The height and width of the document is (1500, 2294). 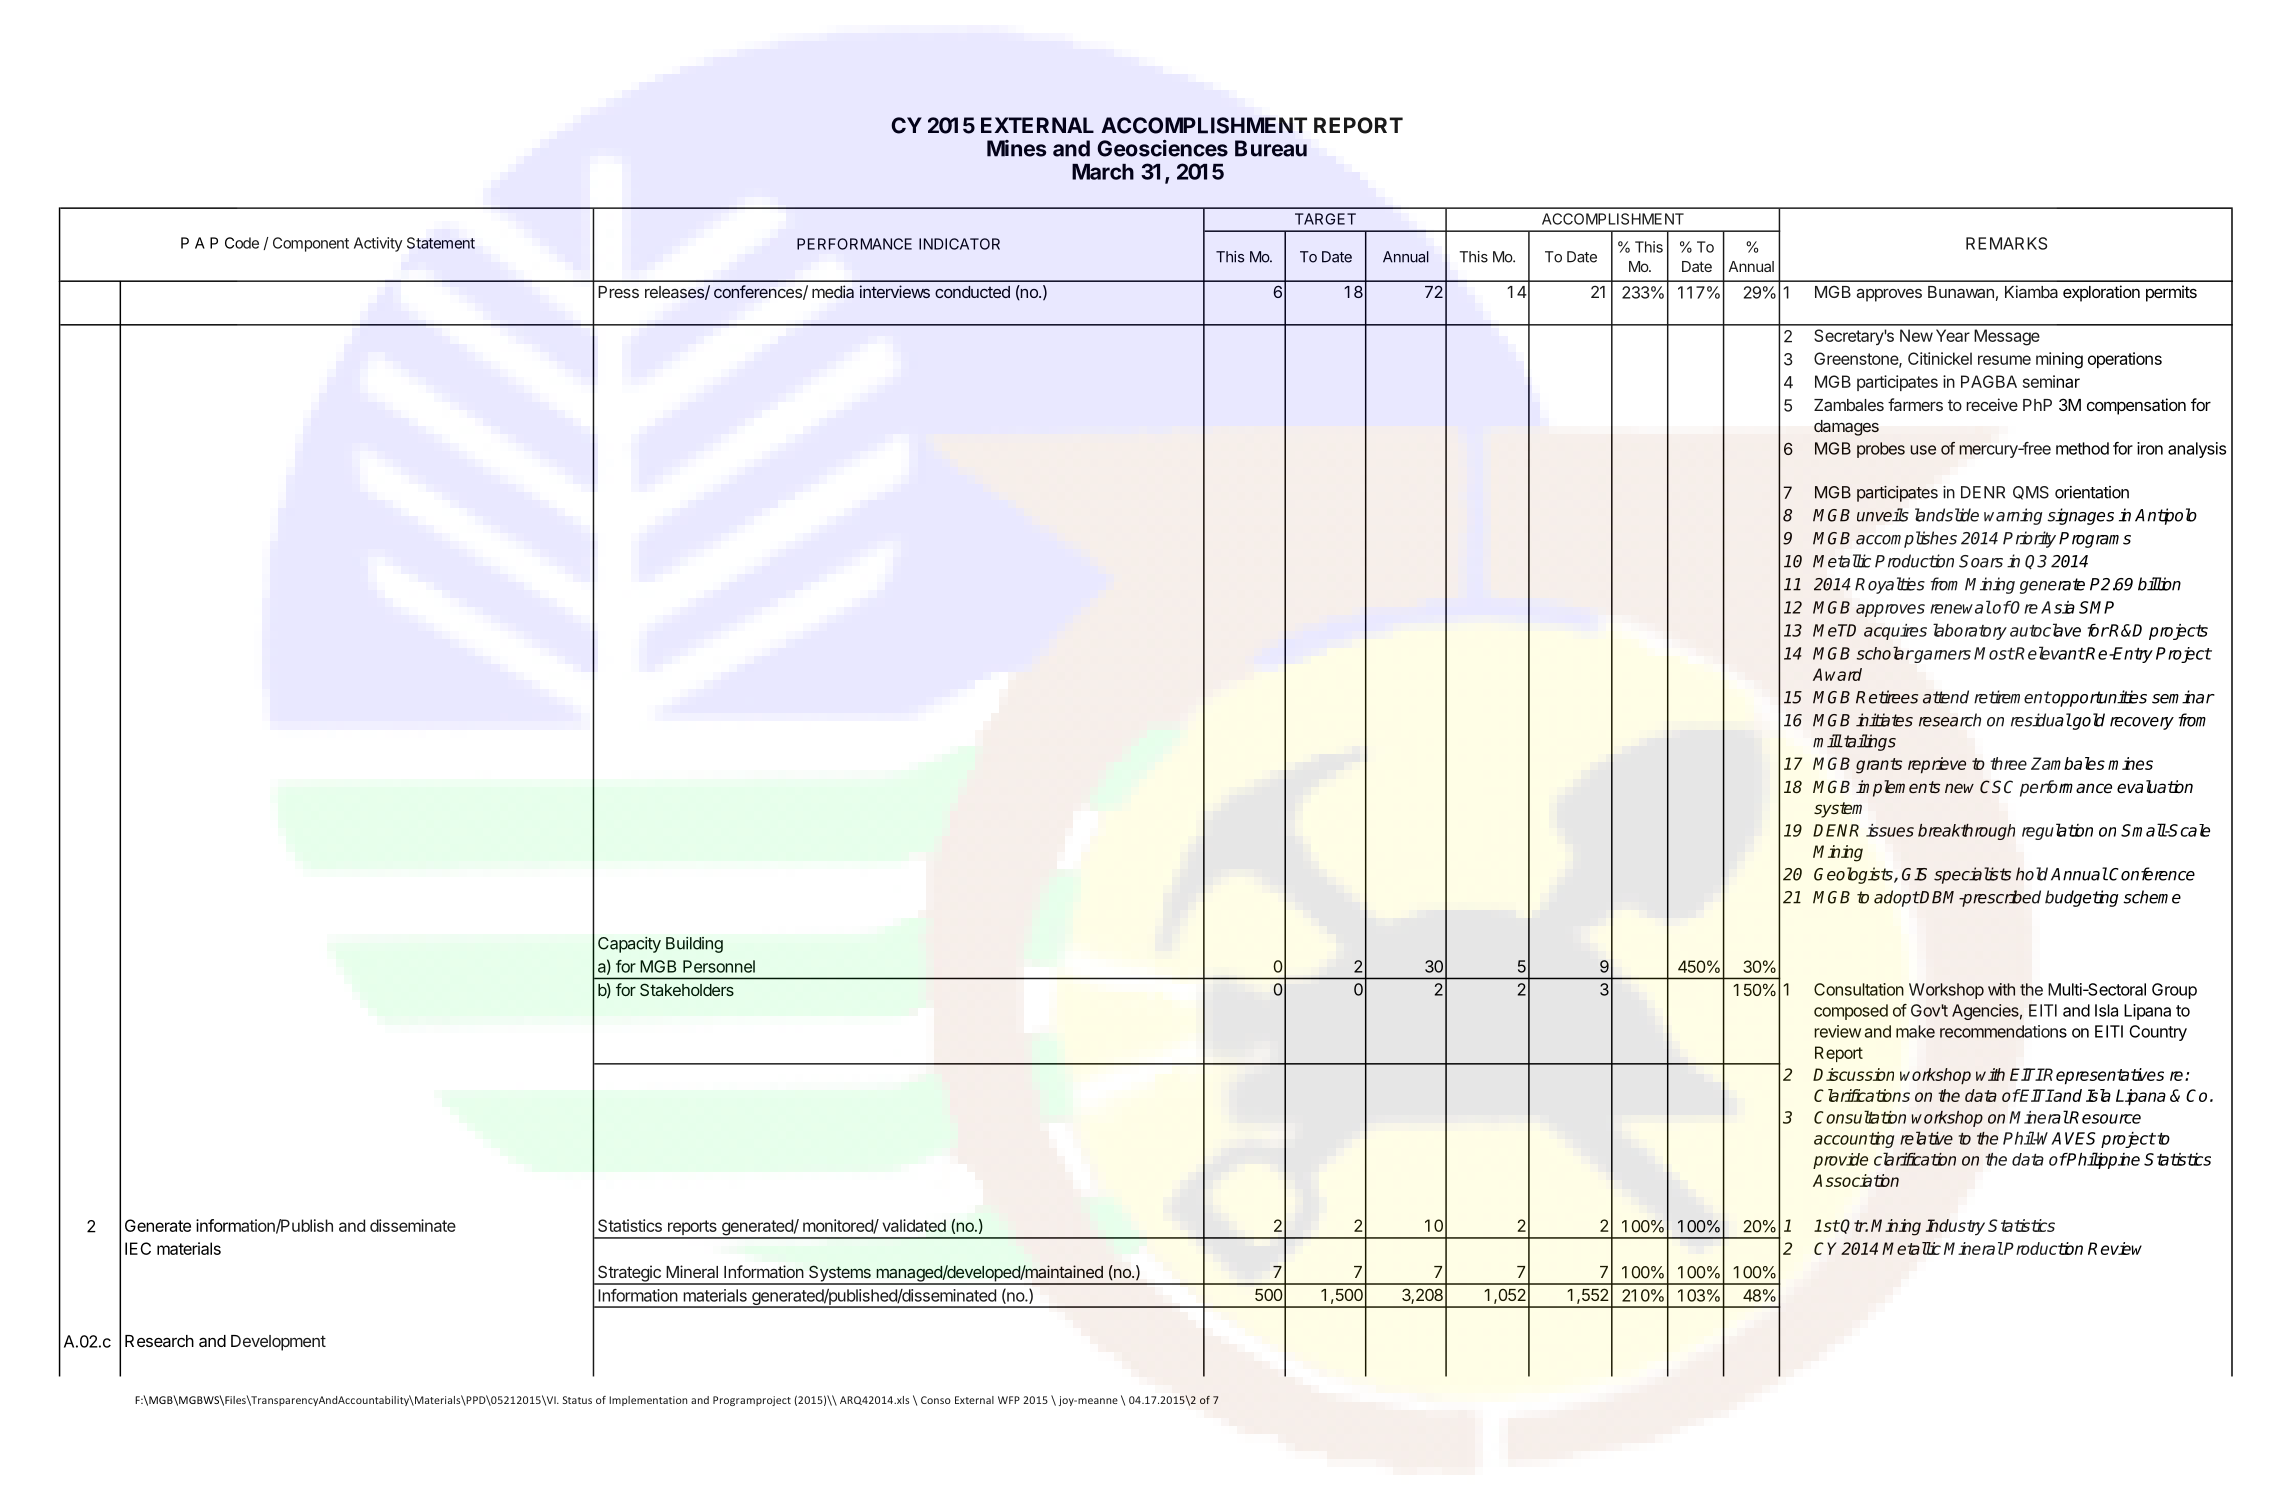 I want to click on Implementation, so click(x=648, y=1401).
